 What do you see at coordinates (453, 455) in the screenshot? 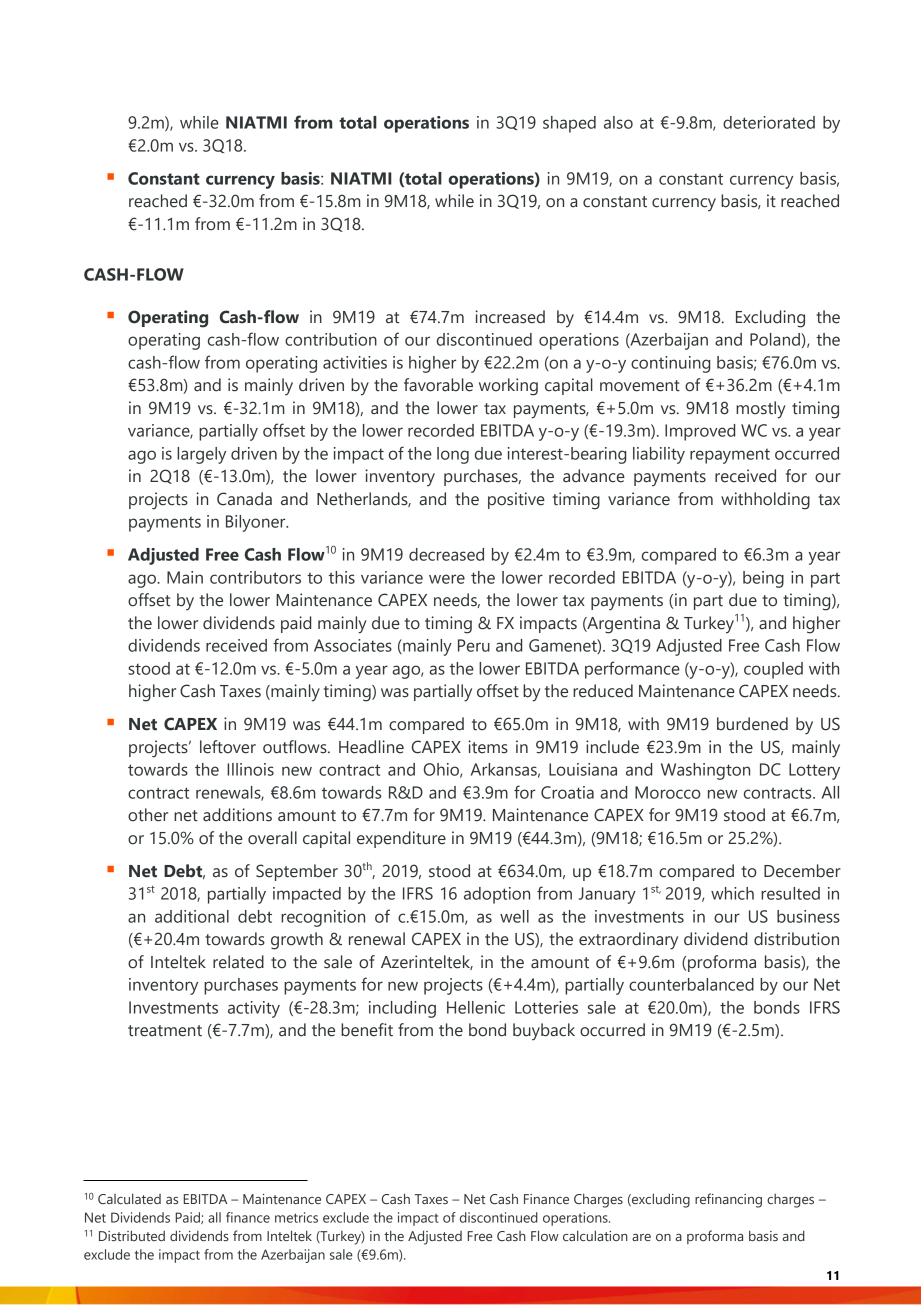
I see `long` at bounding box center [453, 455].
